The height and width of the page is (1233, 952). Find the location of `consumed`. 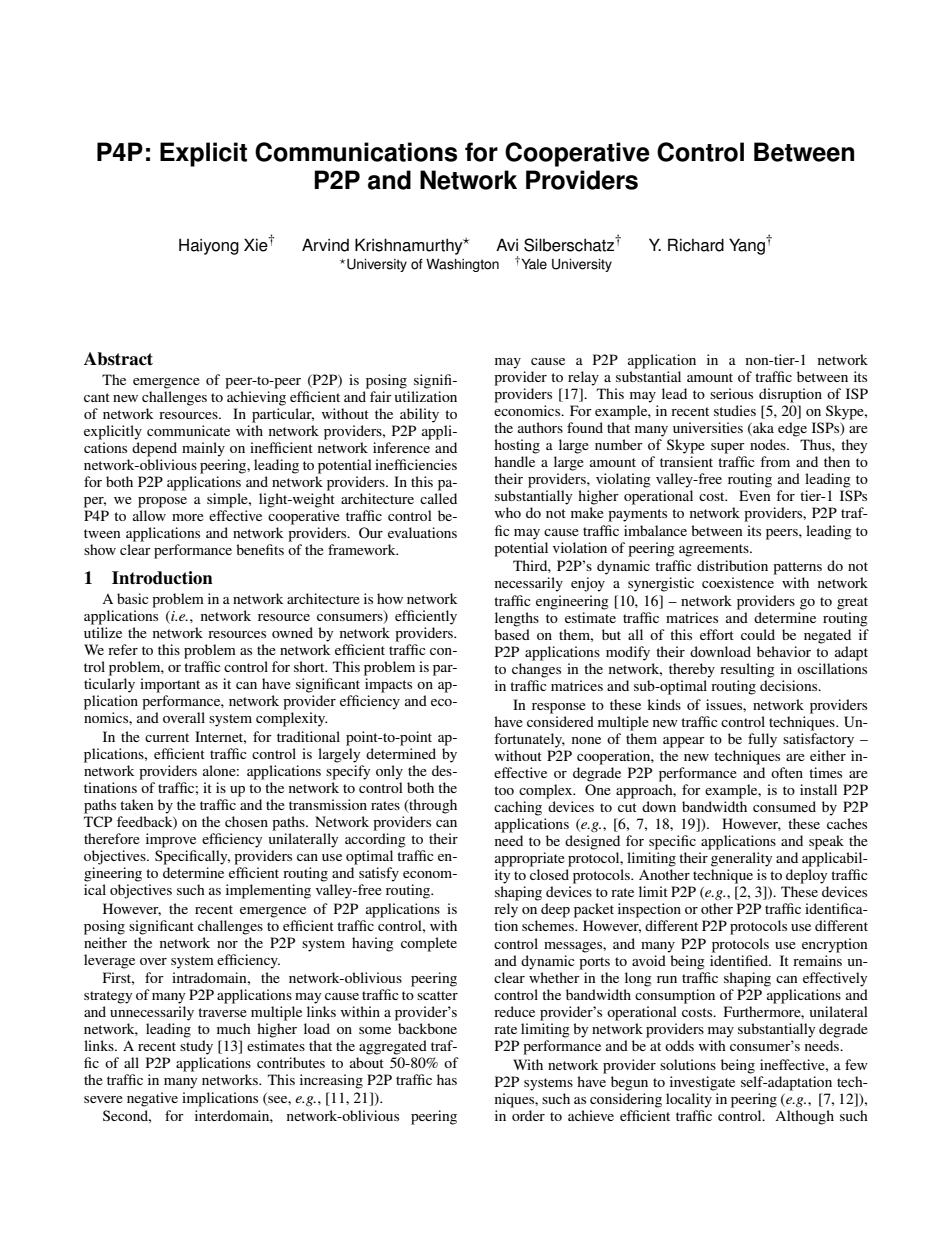

consumed is located at coordinates (784, 806).
